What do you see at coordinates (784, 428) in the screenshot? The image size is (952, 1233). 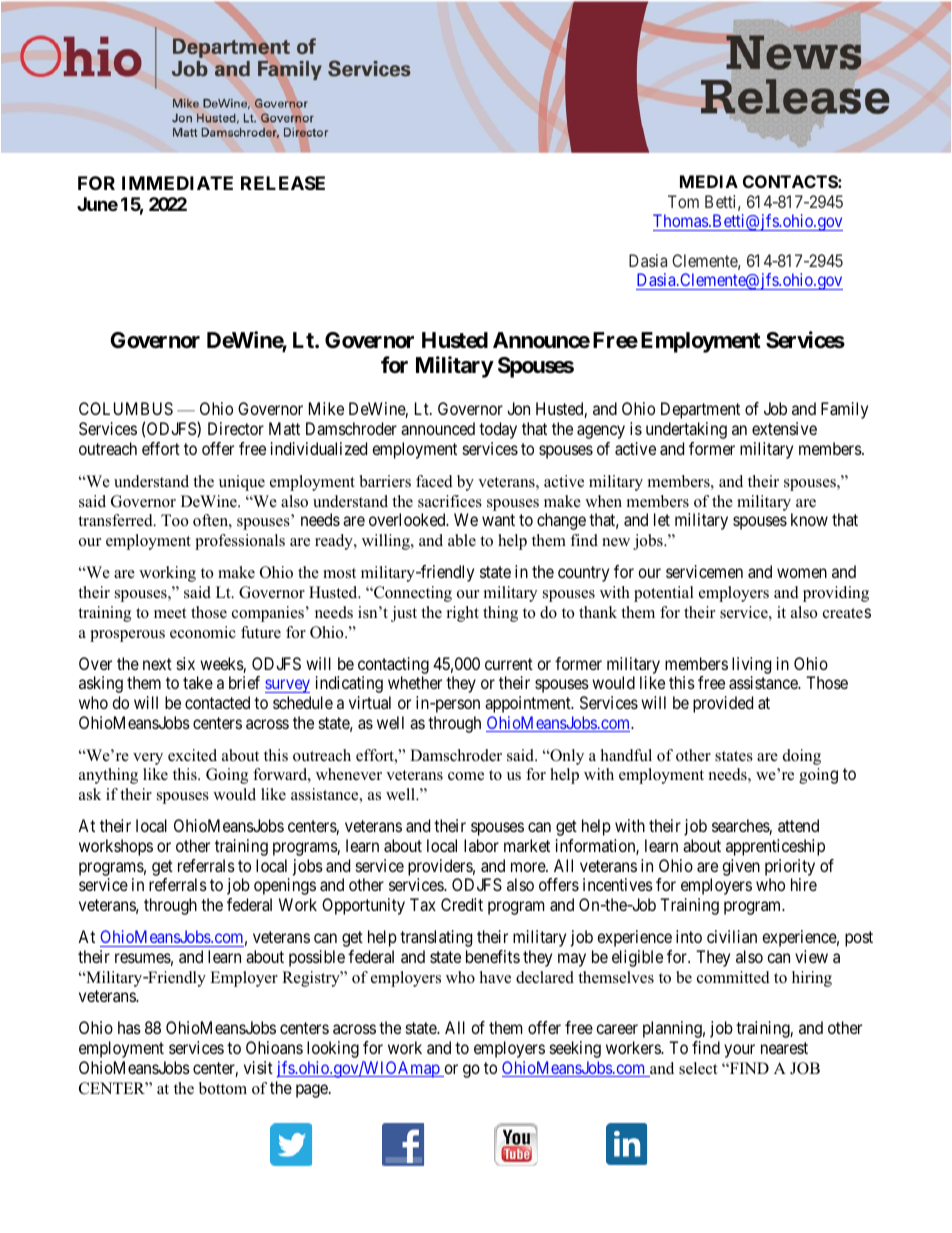 I see `extensive` at bounding box center [784, 428].
